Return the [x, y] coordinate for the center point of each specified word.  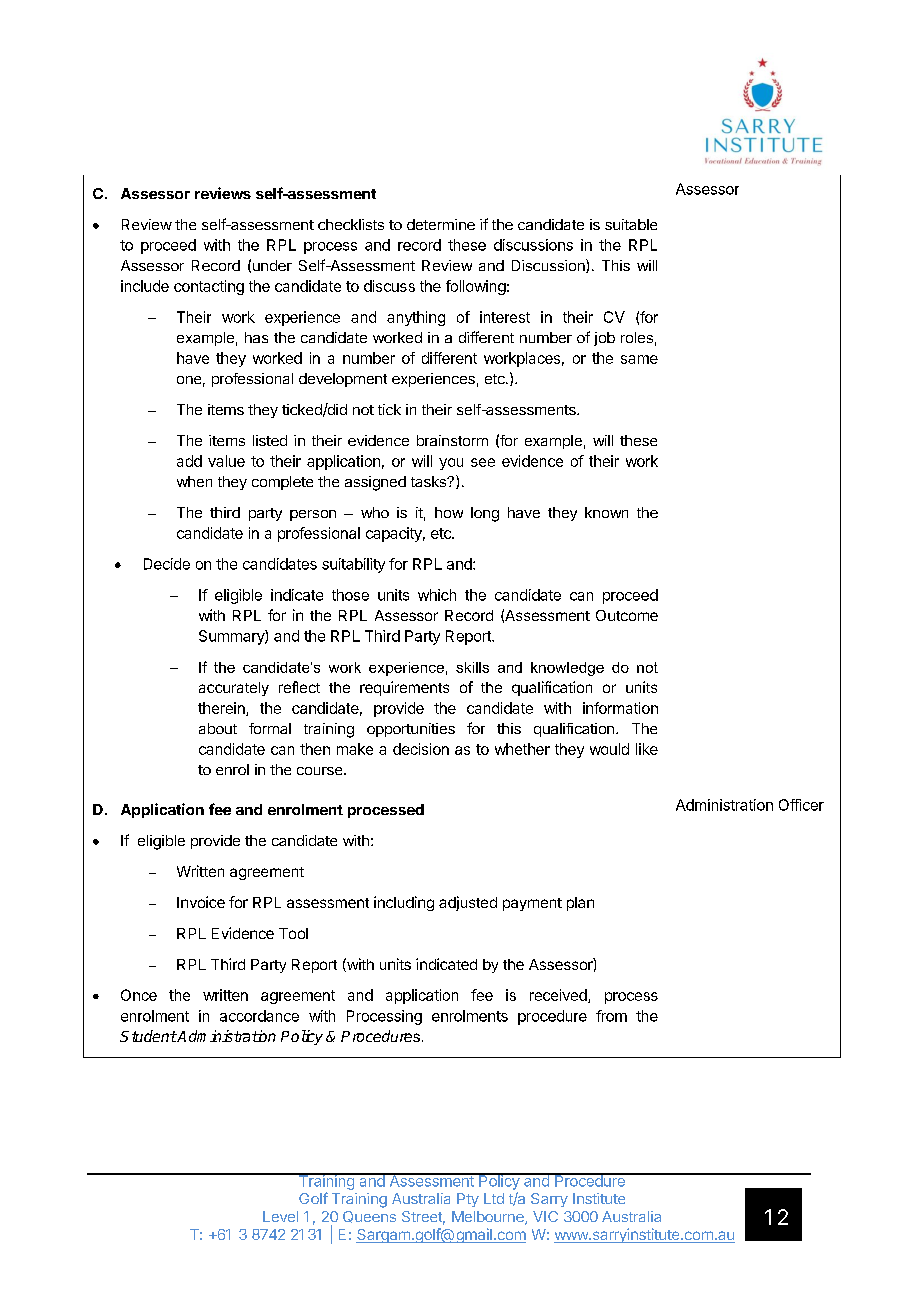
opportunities [411, 730]
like [647, 749]
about [218, 728]
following [476, 287]
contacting [209, 287]
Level [280, 1216]
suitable [631, 224]
